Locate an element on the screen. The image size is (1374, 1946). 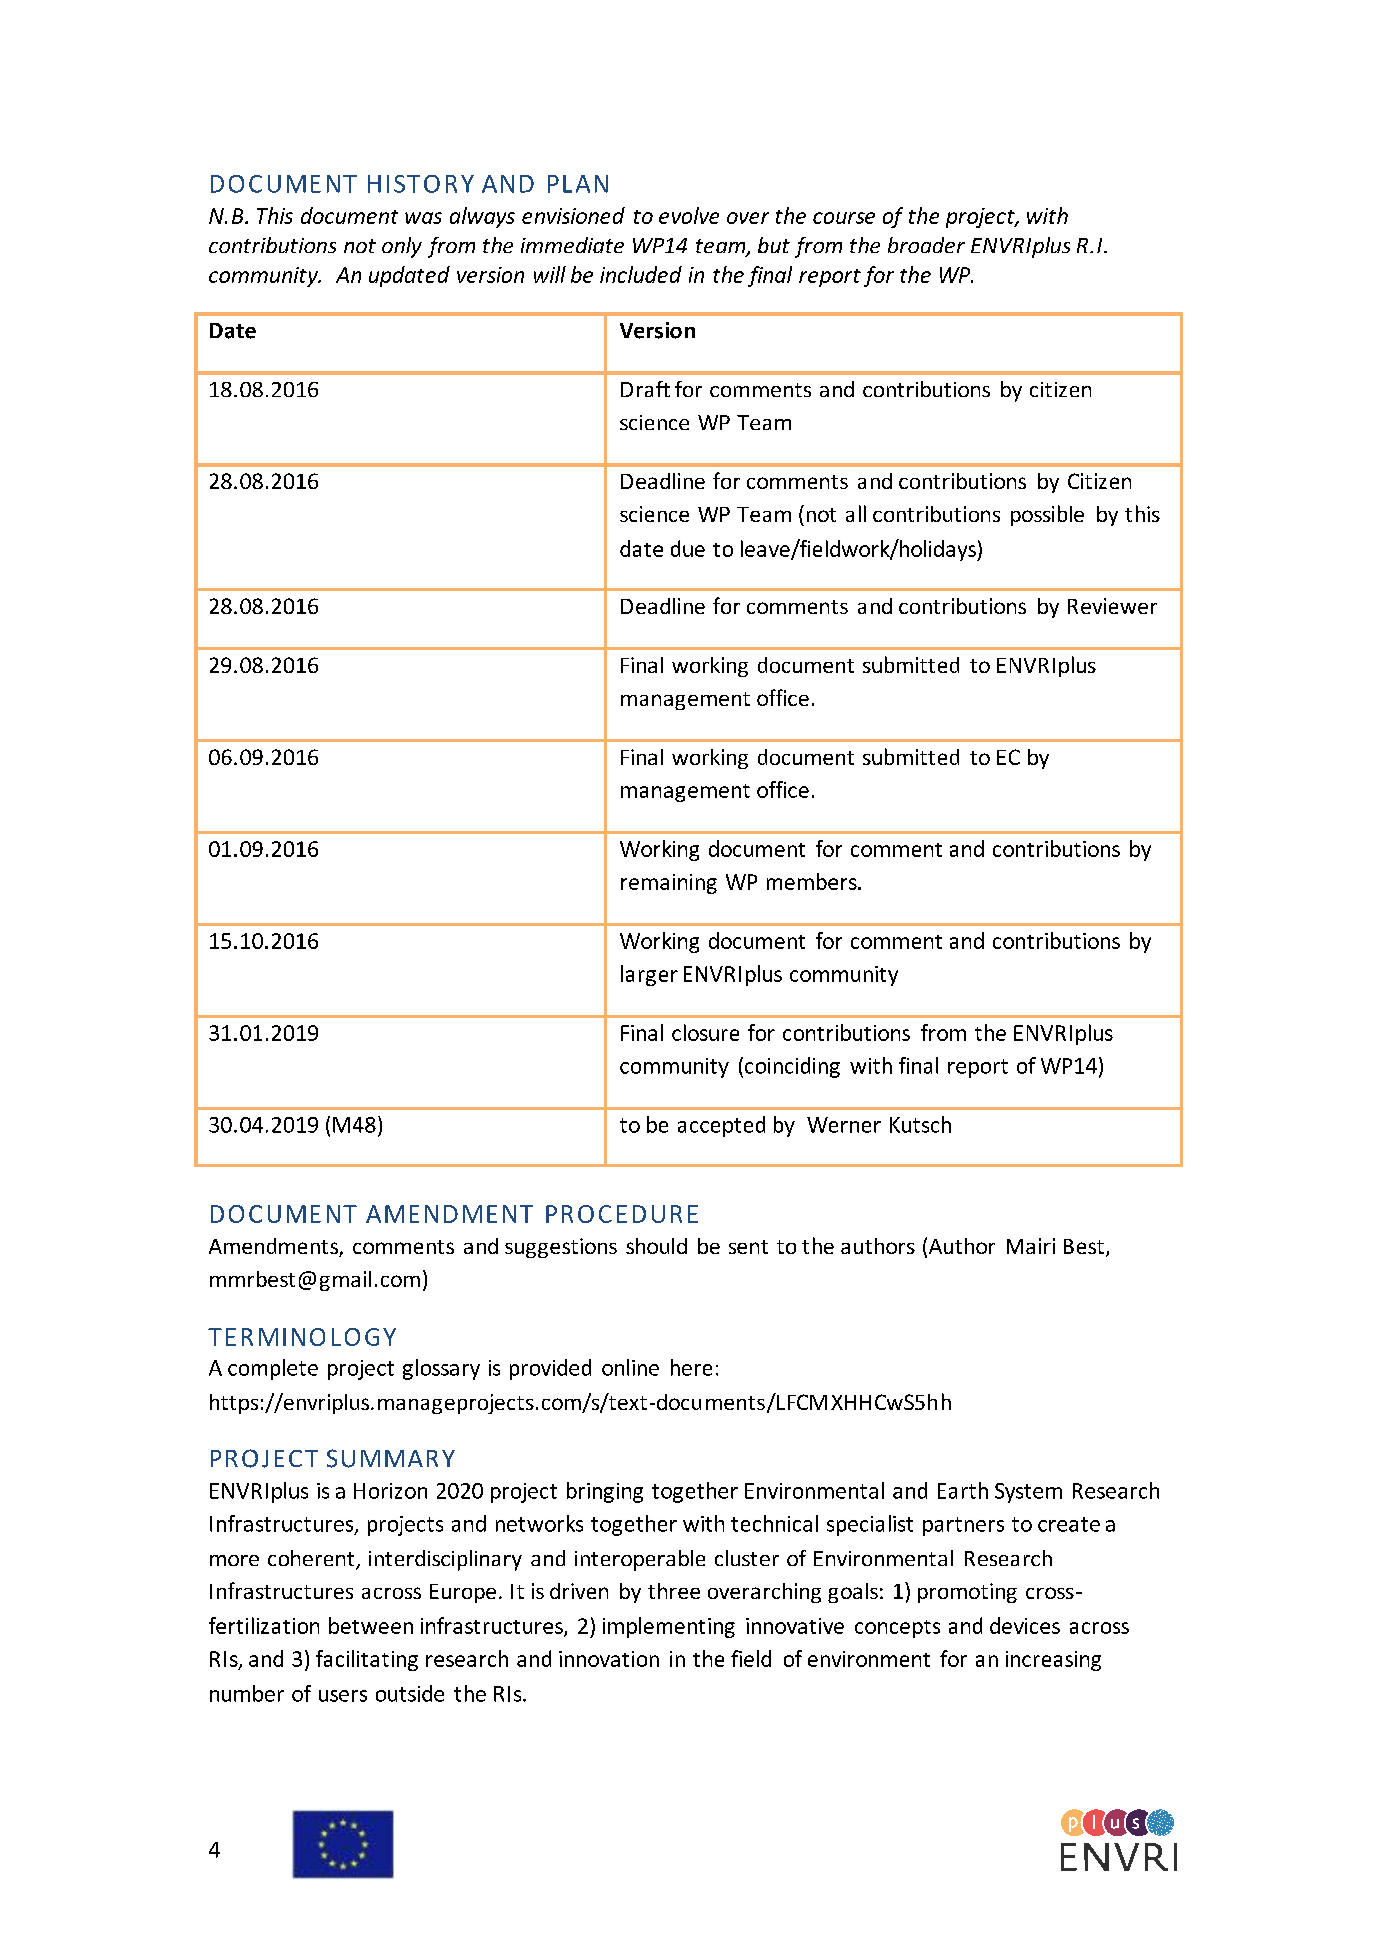
due is located at coordinates (688, 548).
